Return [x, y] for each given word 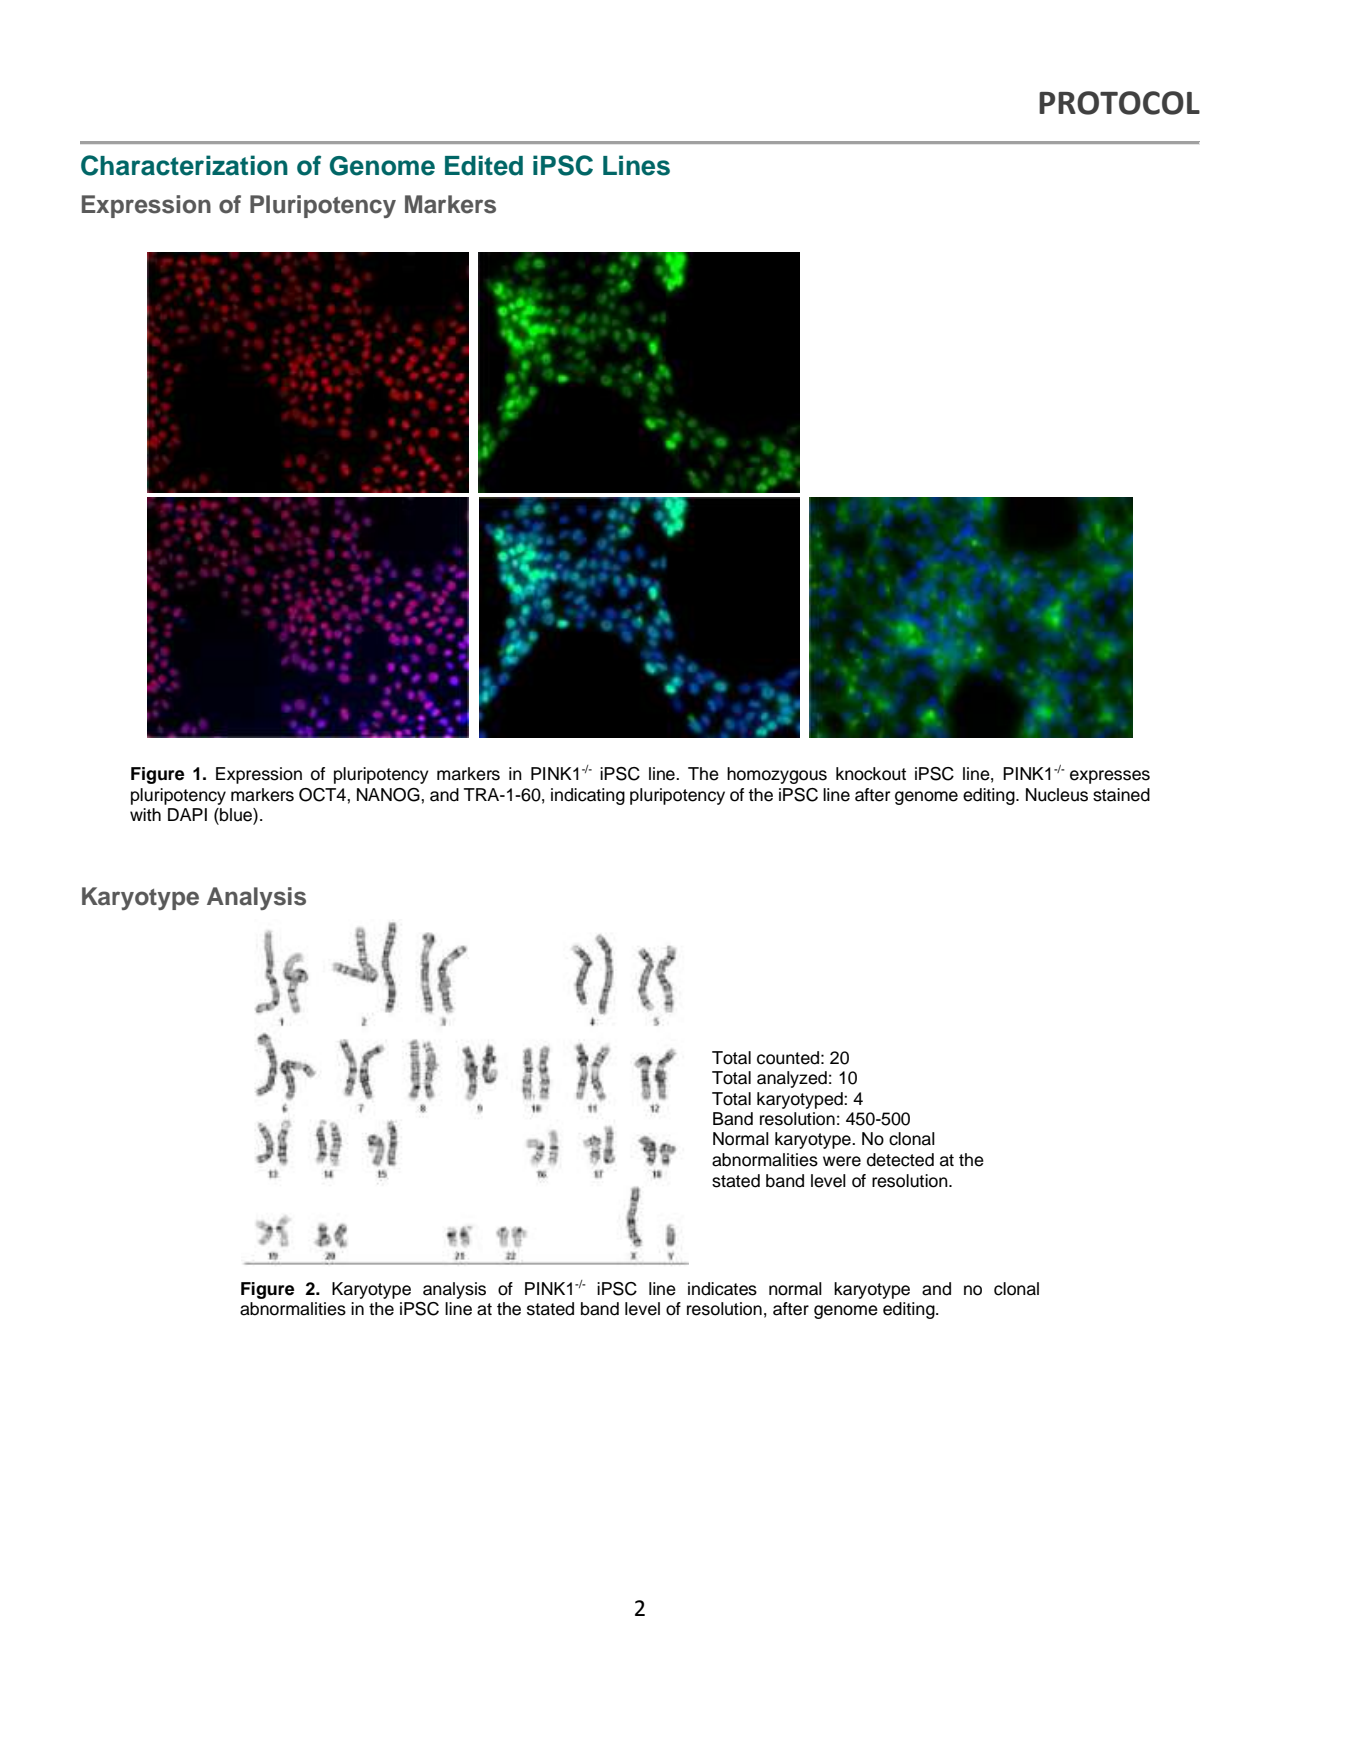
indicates [722, 1289]
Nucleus [1057, 795]
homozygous [777, 775]
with [145, 814]
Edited [484, 165]
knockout [871, 774]
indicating [588, 796]
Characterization [184, 165]
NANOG [389, 795]
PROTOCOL [1119, 103]
